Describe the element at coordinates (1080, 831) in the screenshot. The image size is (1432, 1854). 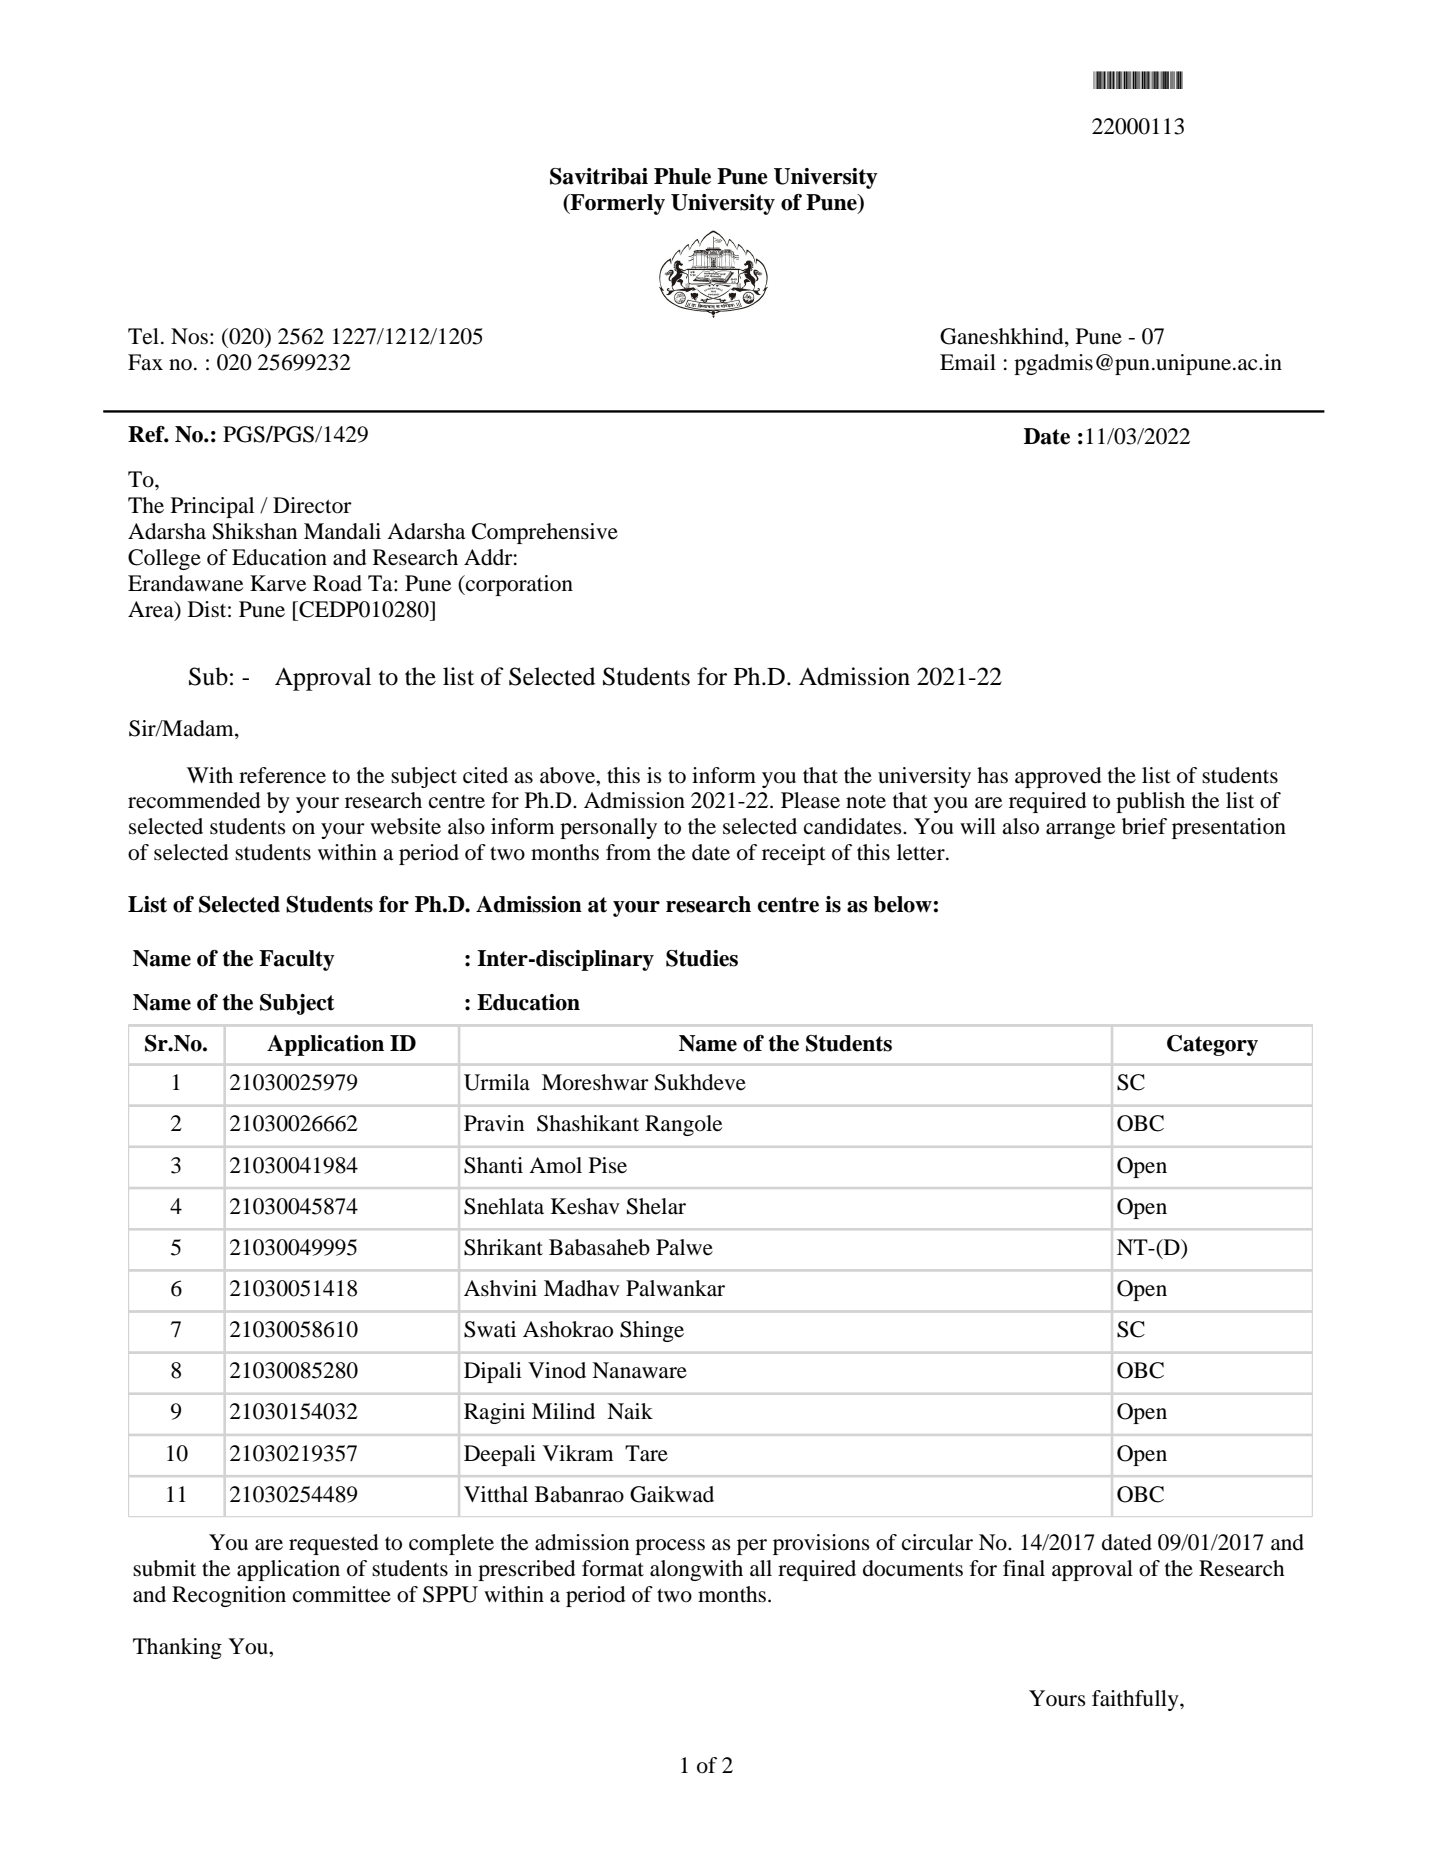
I see `arrange` at that location.
